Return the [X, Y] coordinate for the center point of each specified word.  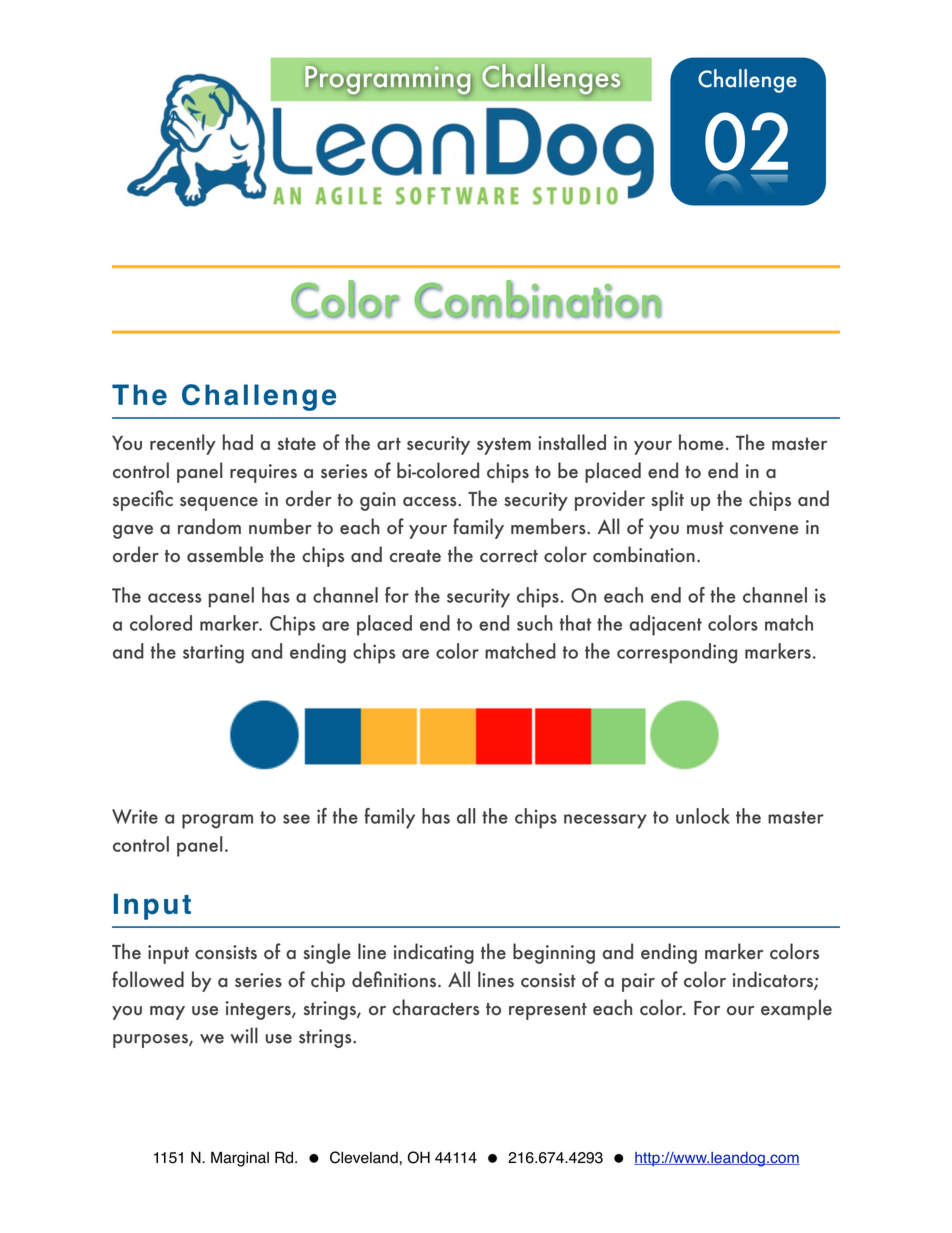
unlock [703, 816]
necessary [605, 821]
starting [213, 654]
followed [148, 979]
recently [183, 444]
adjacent [666, 625]
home [701, 442]
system [504, 446]
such [535, 623]
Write [135, 816]
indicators [774, 980]
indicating [434, 953]
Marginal [240, 1159]
